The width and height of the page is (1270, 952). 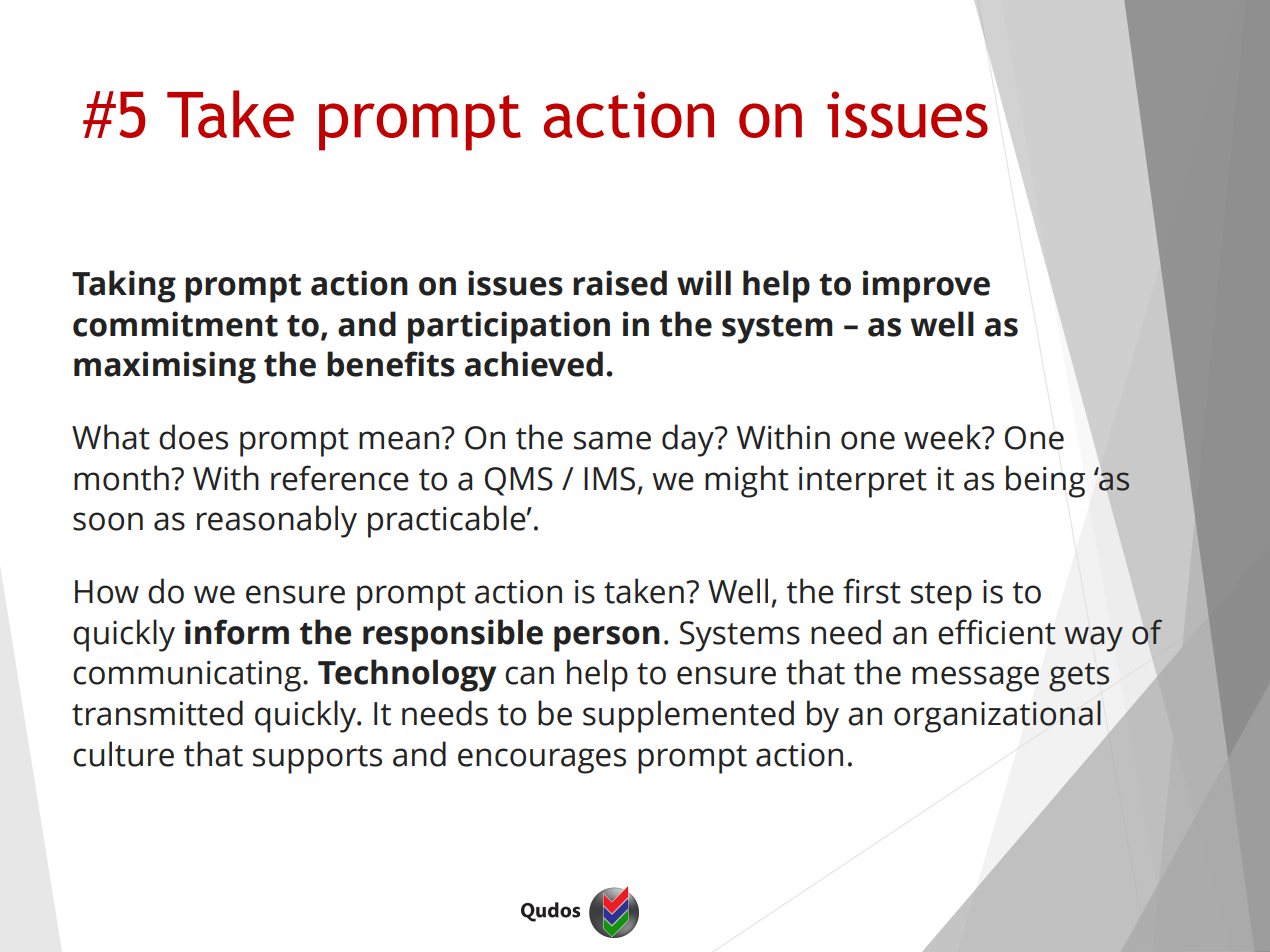 I want to click on encourages, so click(x=542, y=761).
